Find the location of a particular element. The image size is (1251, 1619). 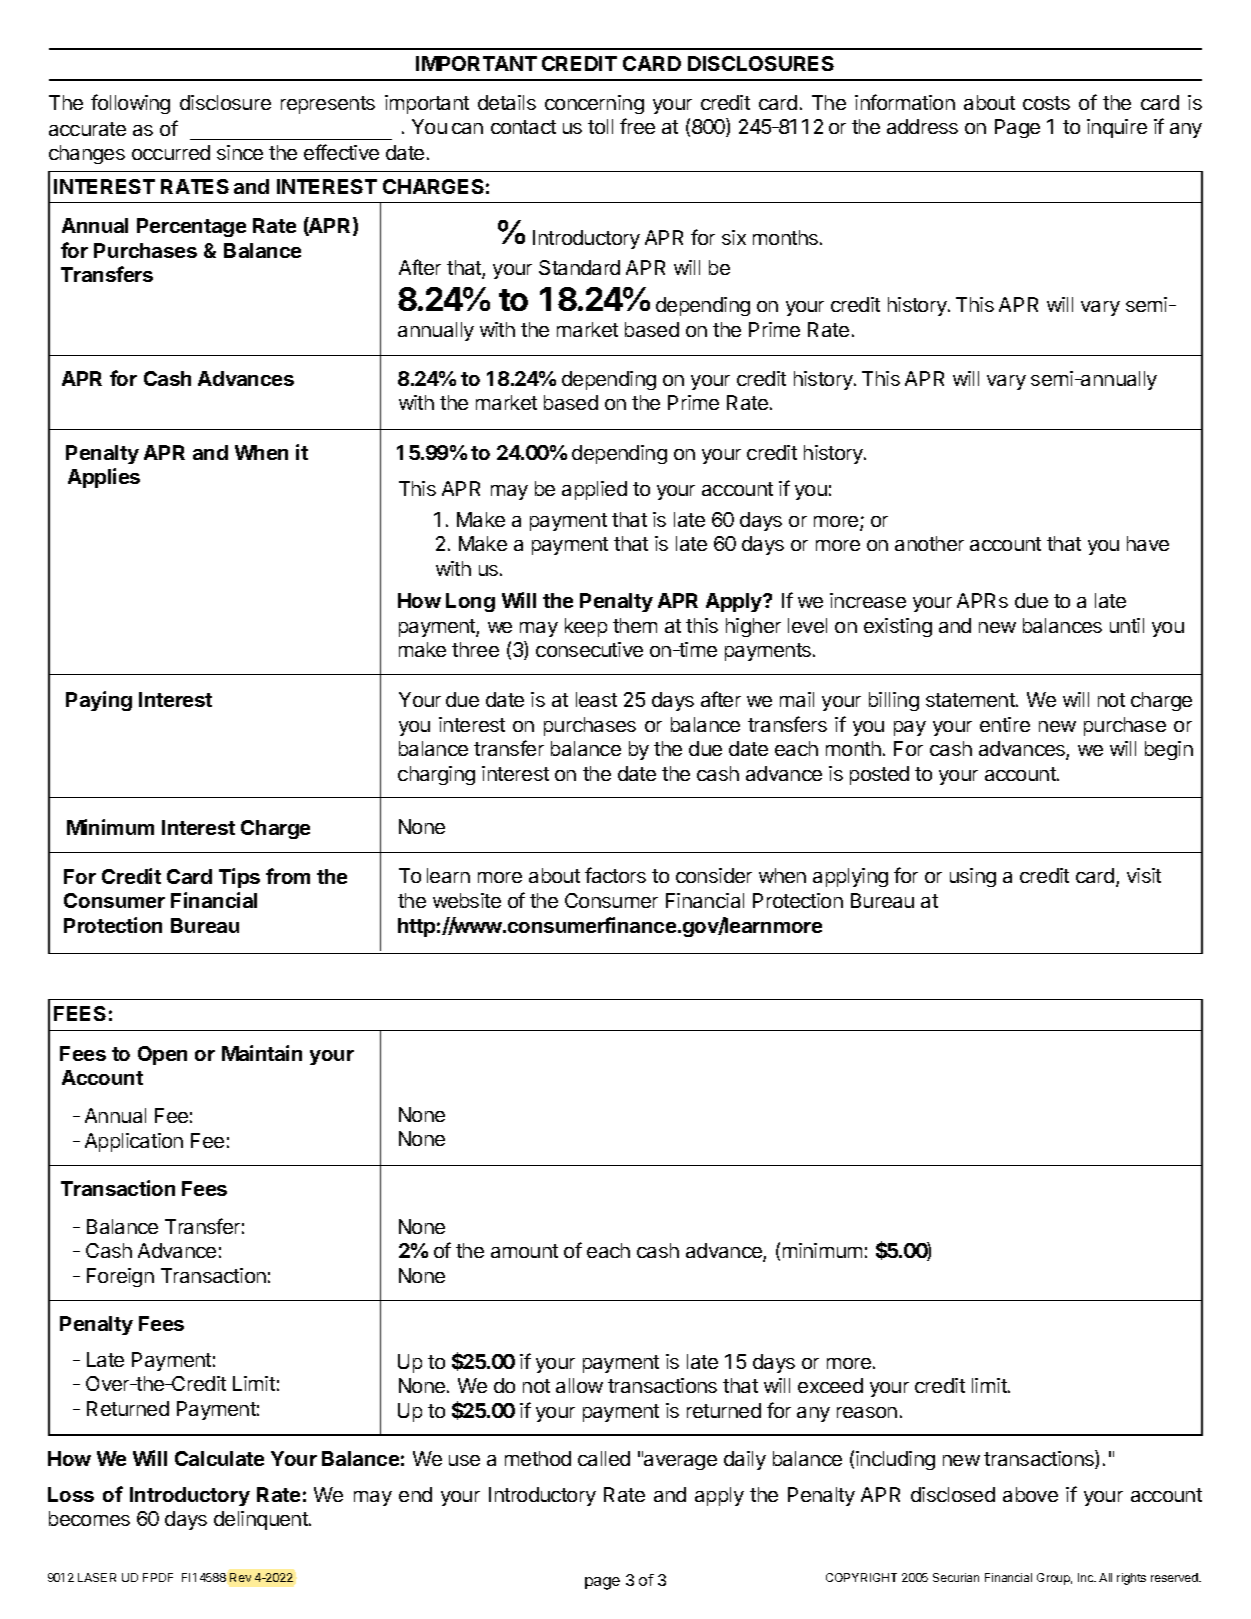

Tips is located at coordinates (239, 878).
